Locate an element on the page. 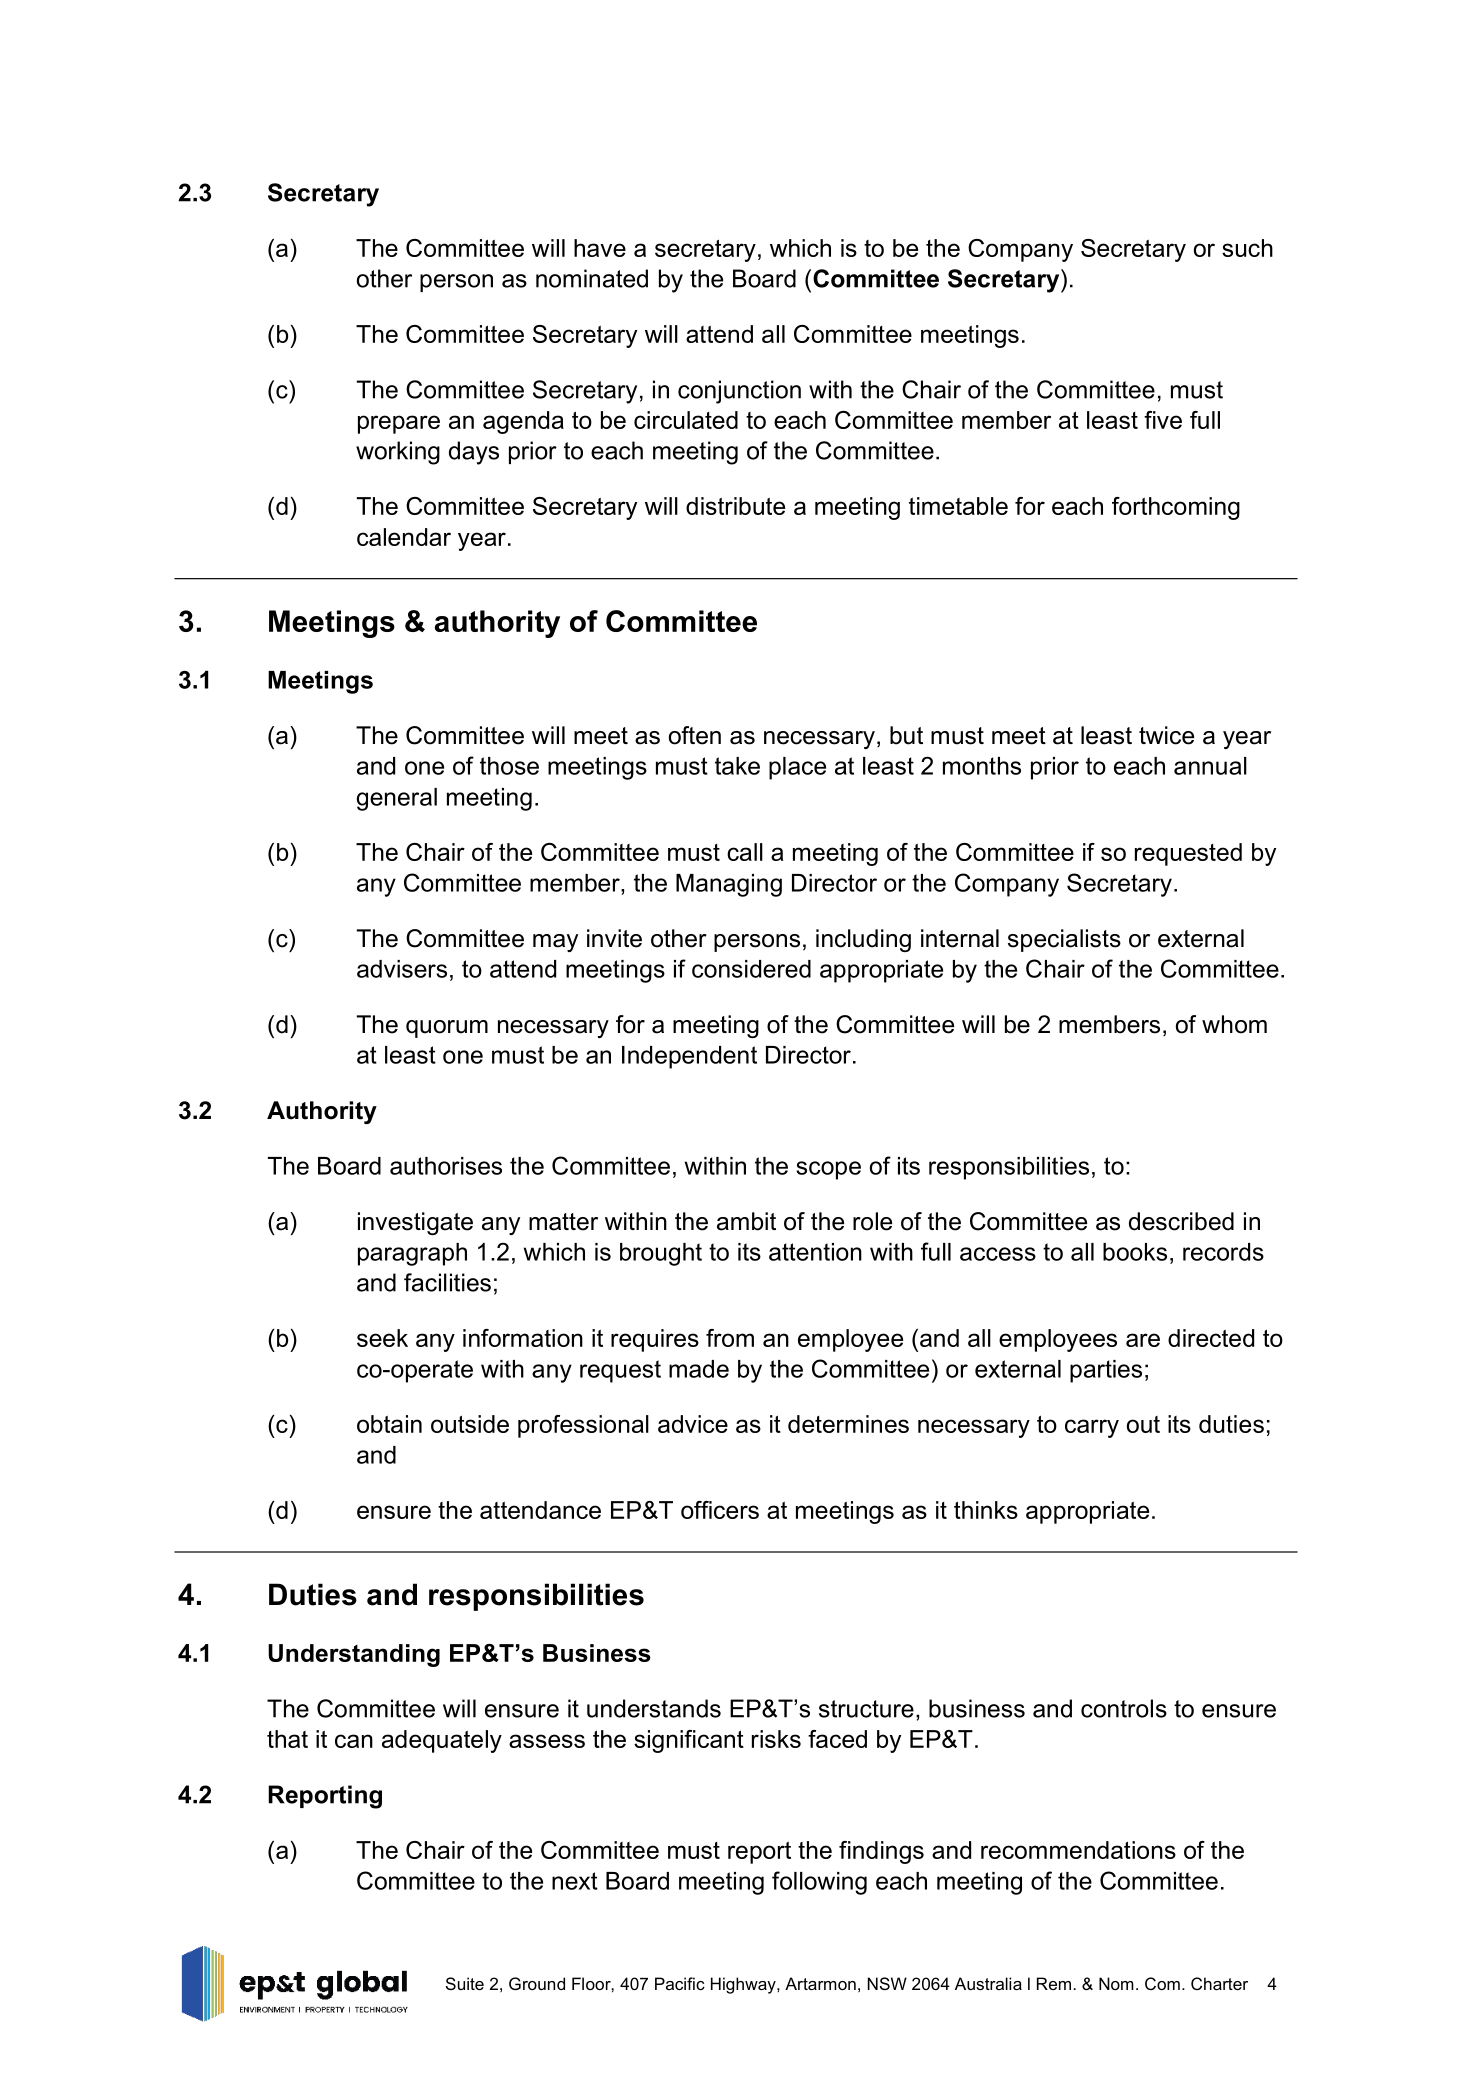  such is located at coordinates (1247, 248).
